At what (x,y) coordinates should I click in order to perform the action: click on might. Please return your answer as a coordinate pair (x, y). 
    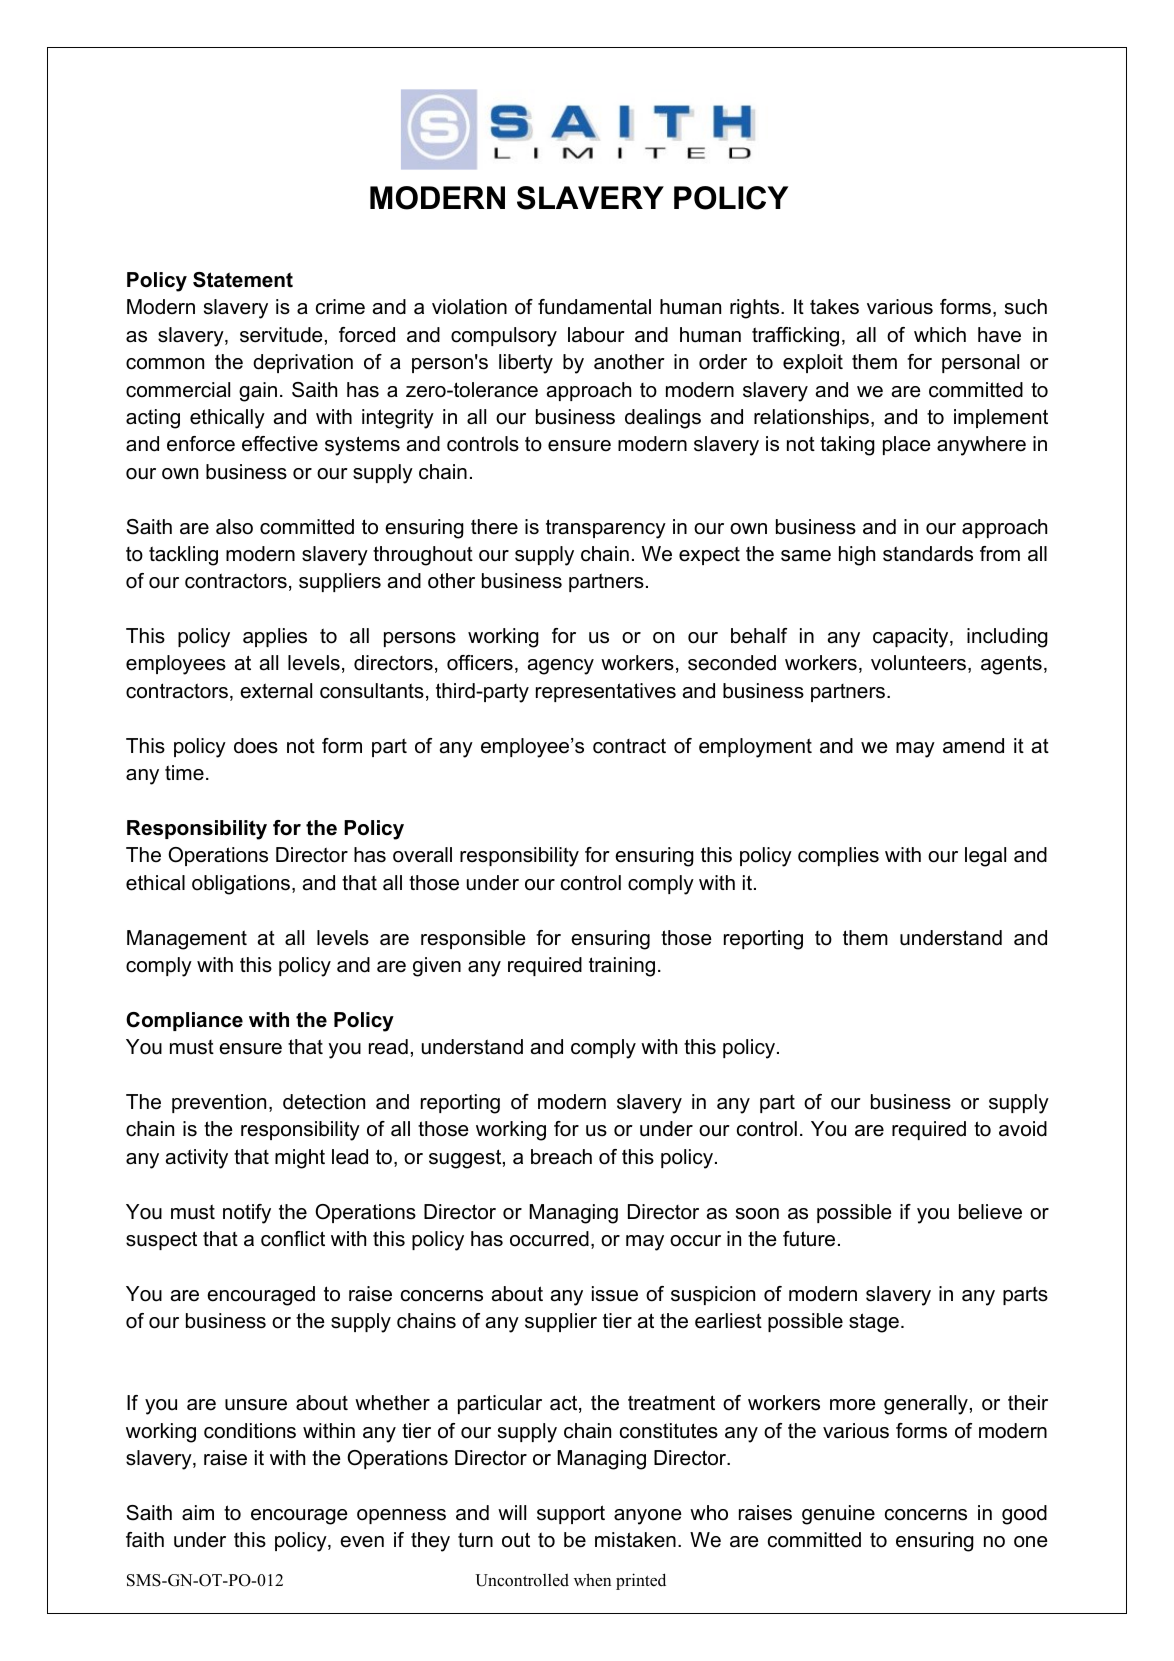
    Looking at the image, I should click on (300, 1159).
